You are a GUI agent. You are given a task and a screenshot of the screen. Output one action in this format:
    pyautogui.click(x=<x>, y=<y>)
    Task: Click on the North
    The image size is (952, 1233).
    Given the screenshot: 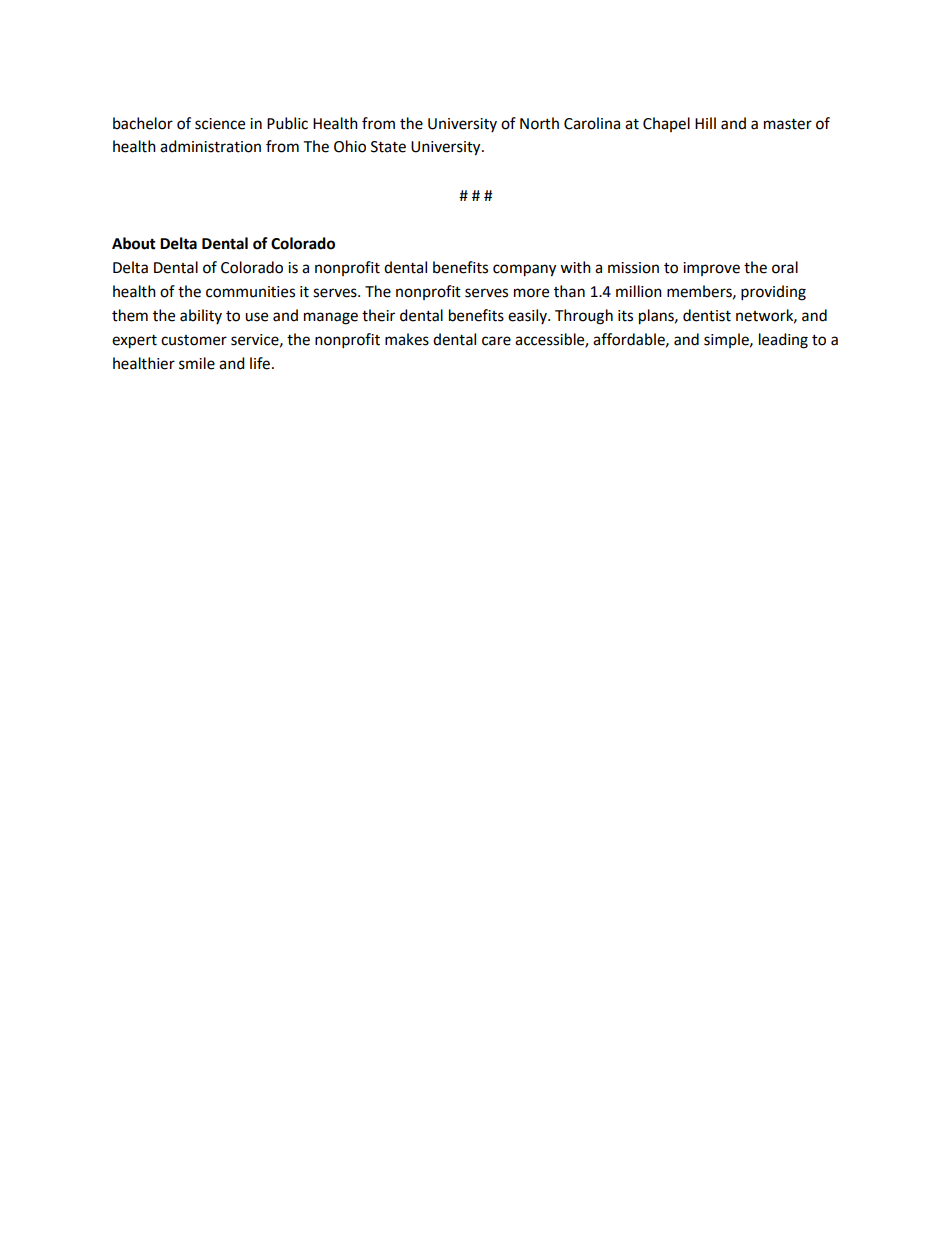 What is the action you would take?
    pyautogui.click(x=539, y=123)
